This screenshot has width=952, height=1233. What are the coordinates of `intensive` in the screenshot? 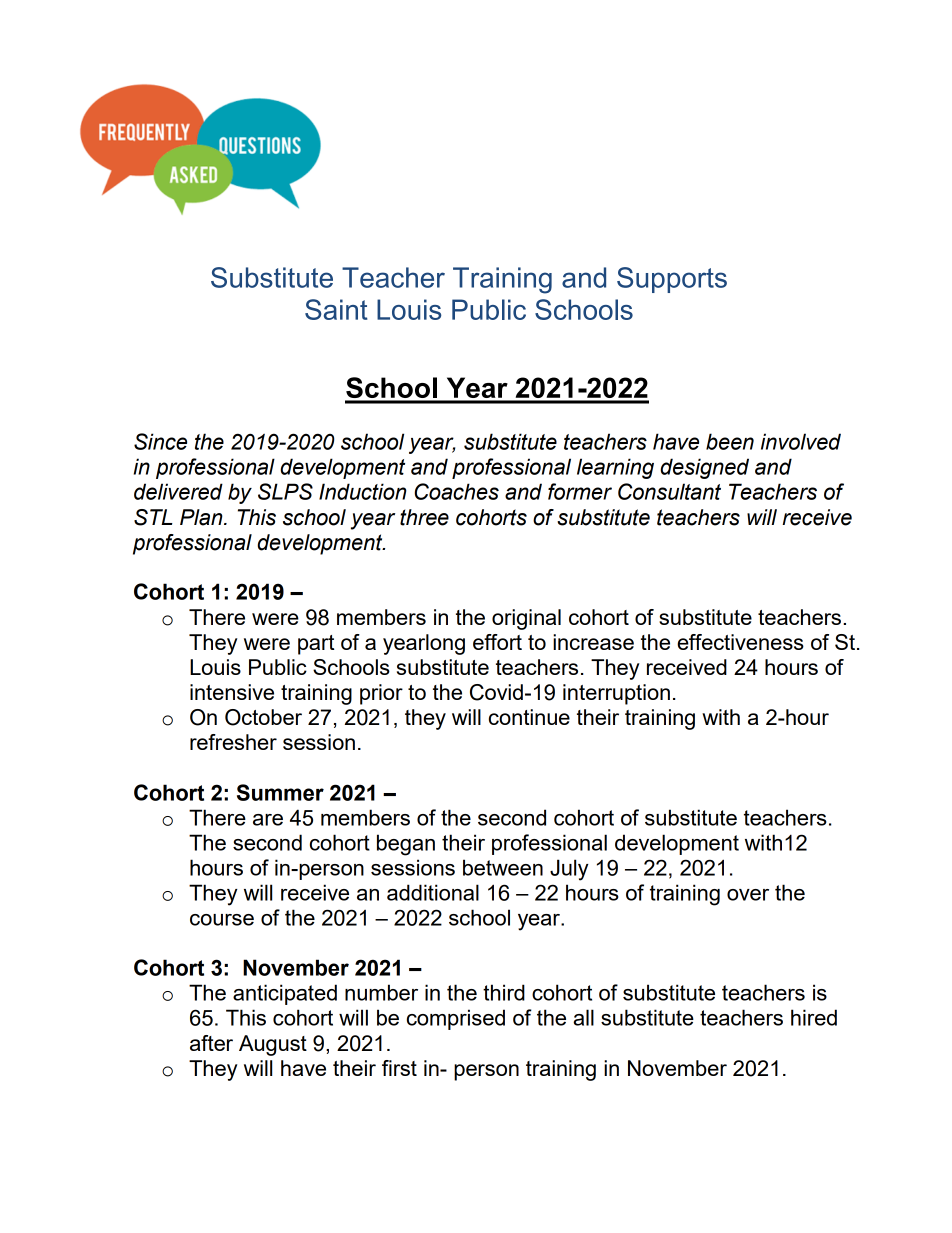 It's located at (232, 692).
